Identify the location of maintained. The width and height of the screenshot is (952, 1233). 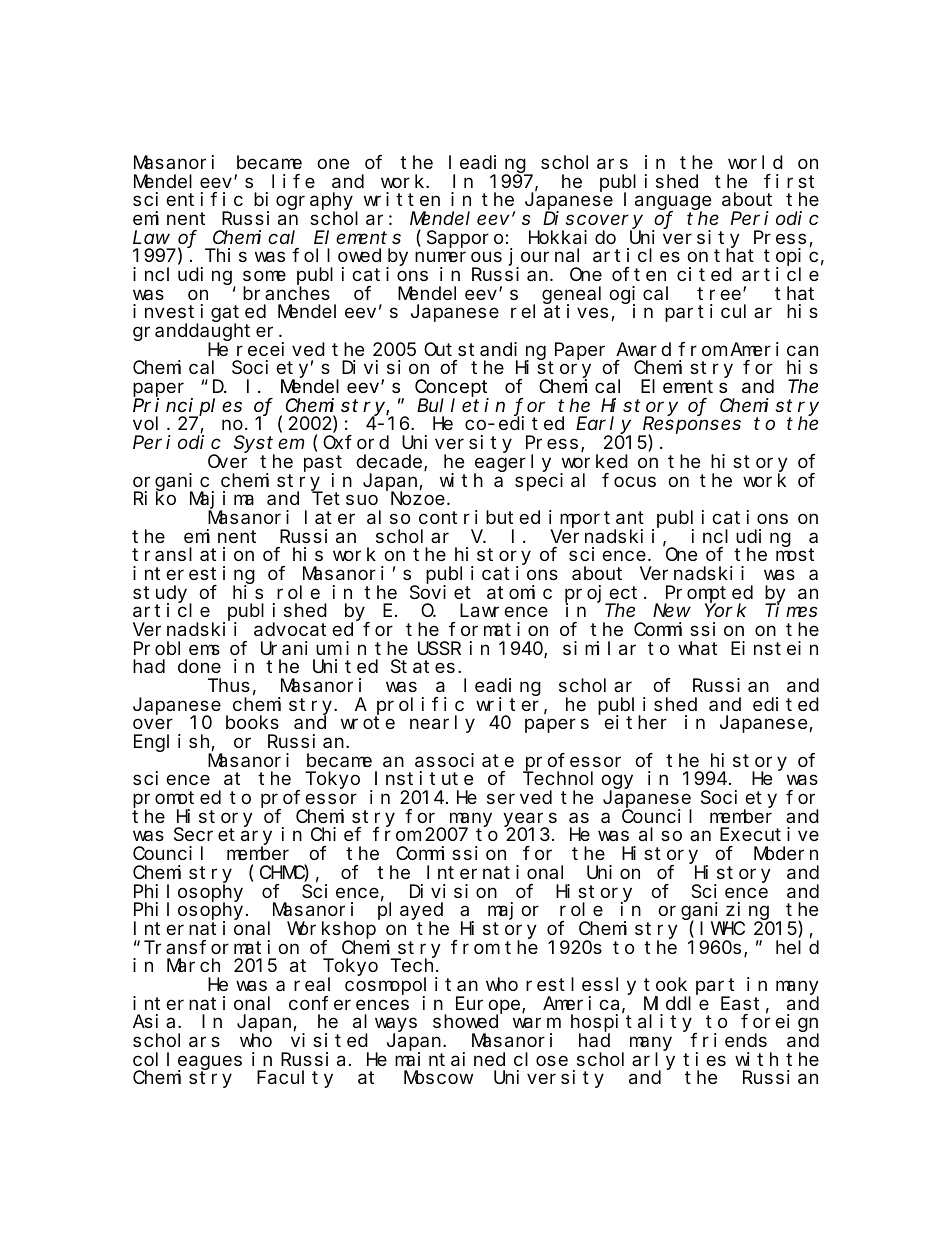
(450, 1059).
